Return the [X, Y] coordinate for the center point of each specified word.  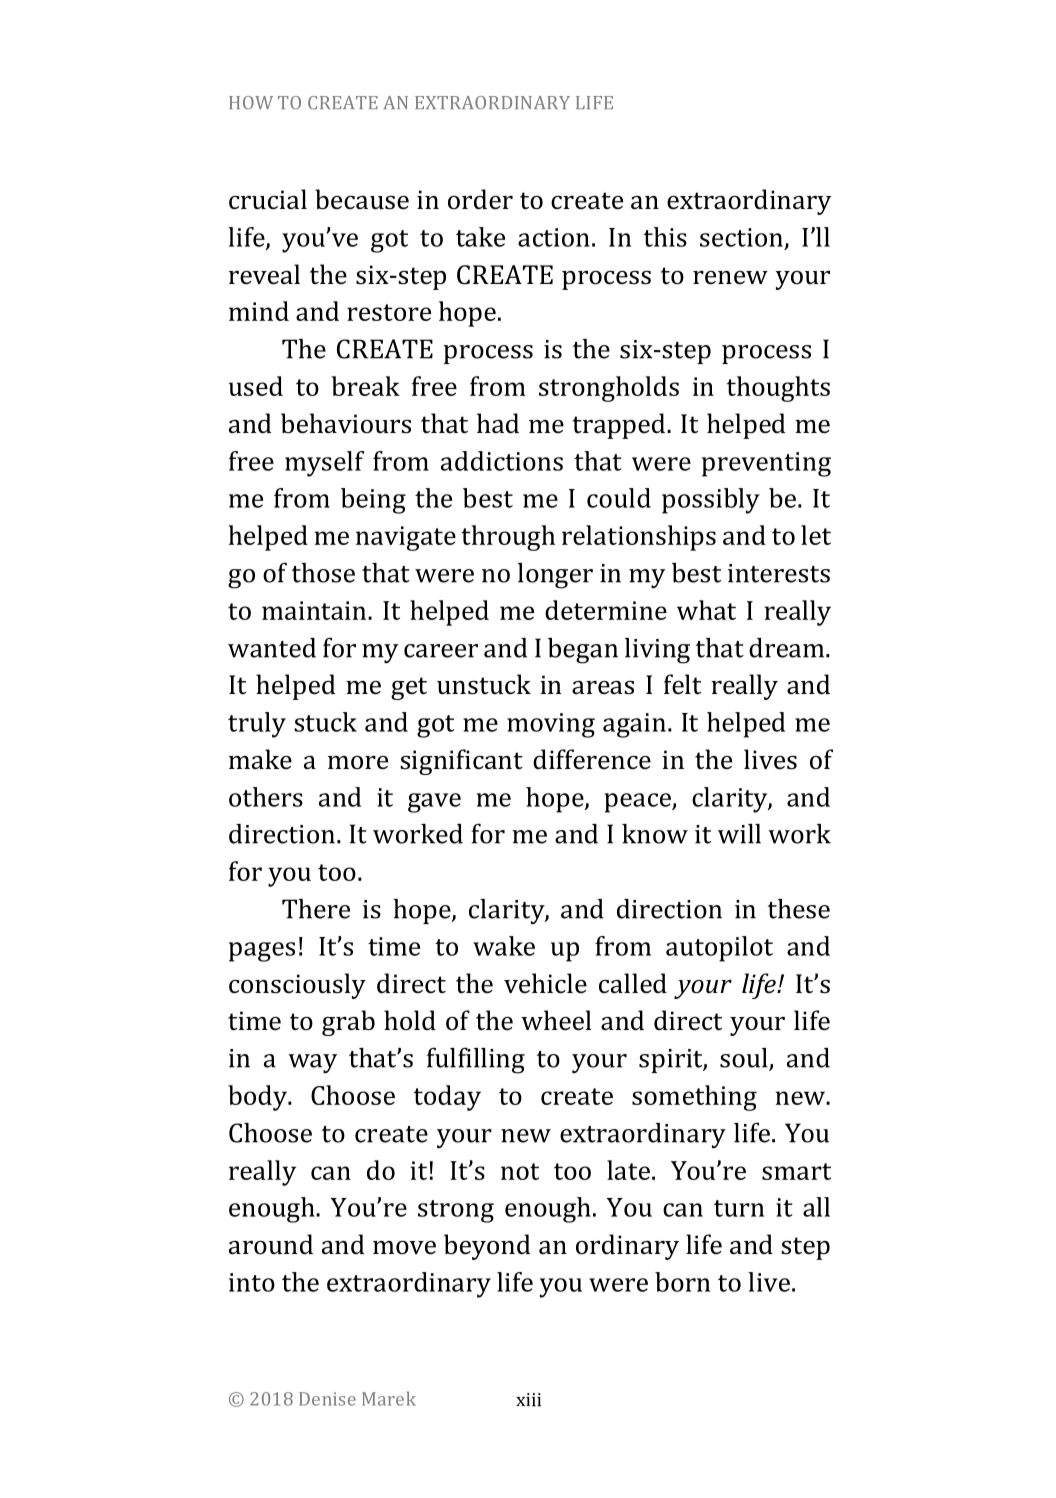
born [682, 1282]
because [362, 199]
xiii [528, 1400]
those [323, 573]
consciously [297, 986]
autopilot [719, 949]
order [480, 199]
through [508, 538]
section [741, 237]
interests [779, 573]
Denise [327, 1399]
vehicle [545, 983]
